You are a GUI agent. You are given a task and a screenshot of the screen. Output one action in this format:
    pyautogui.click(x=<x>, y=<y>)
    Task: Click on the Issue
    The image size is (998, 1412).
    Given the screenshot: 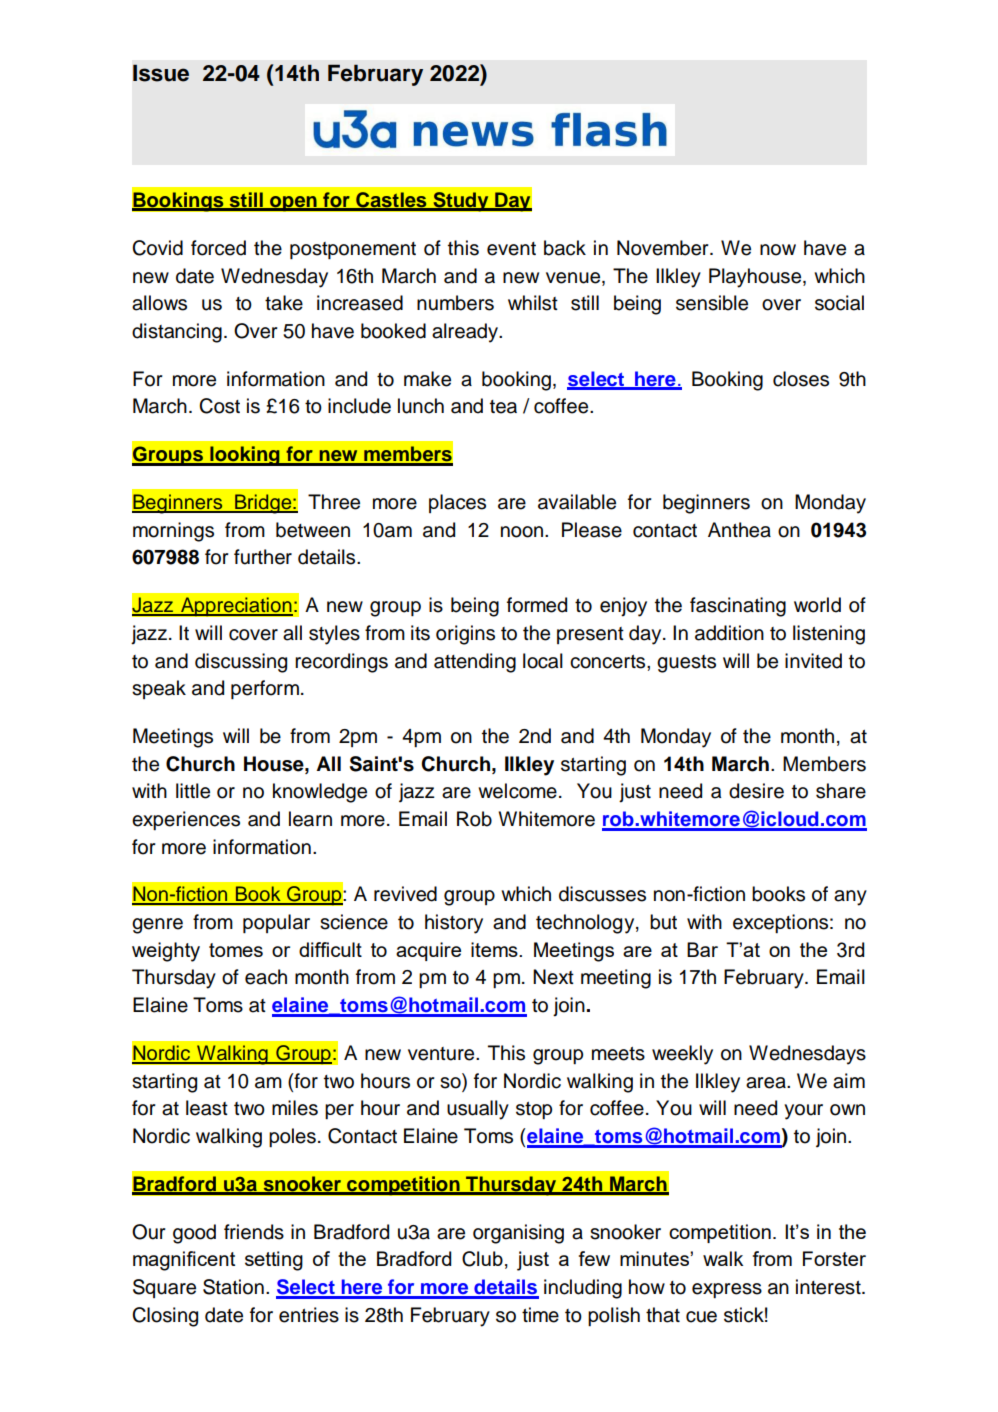 What is the action you would take?
    pyautogui.click(x=161, y=73)
